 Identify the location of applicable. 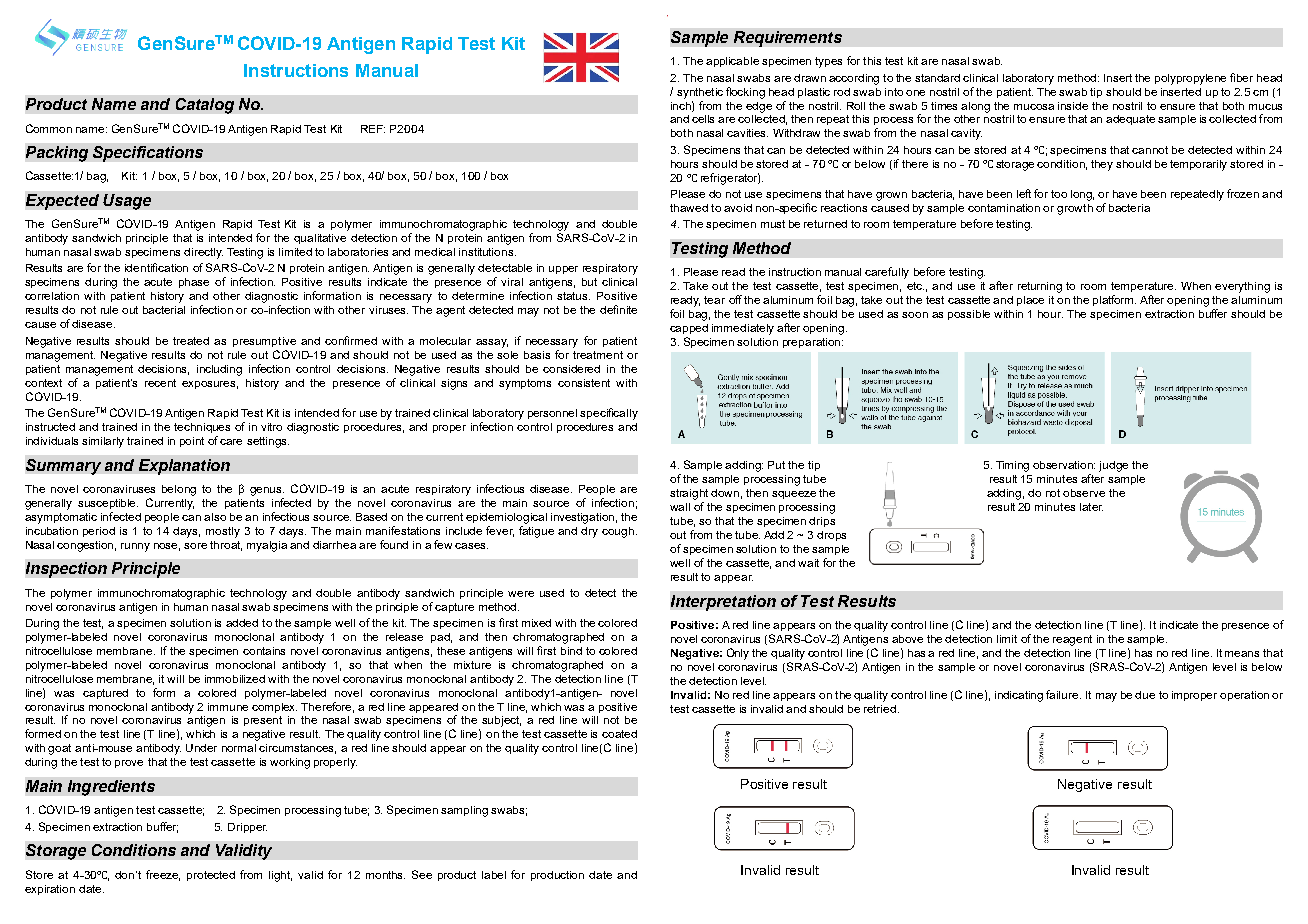
(732, 62).
